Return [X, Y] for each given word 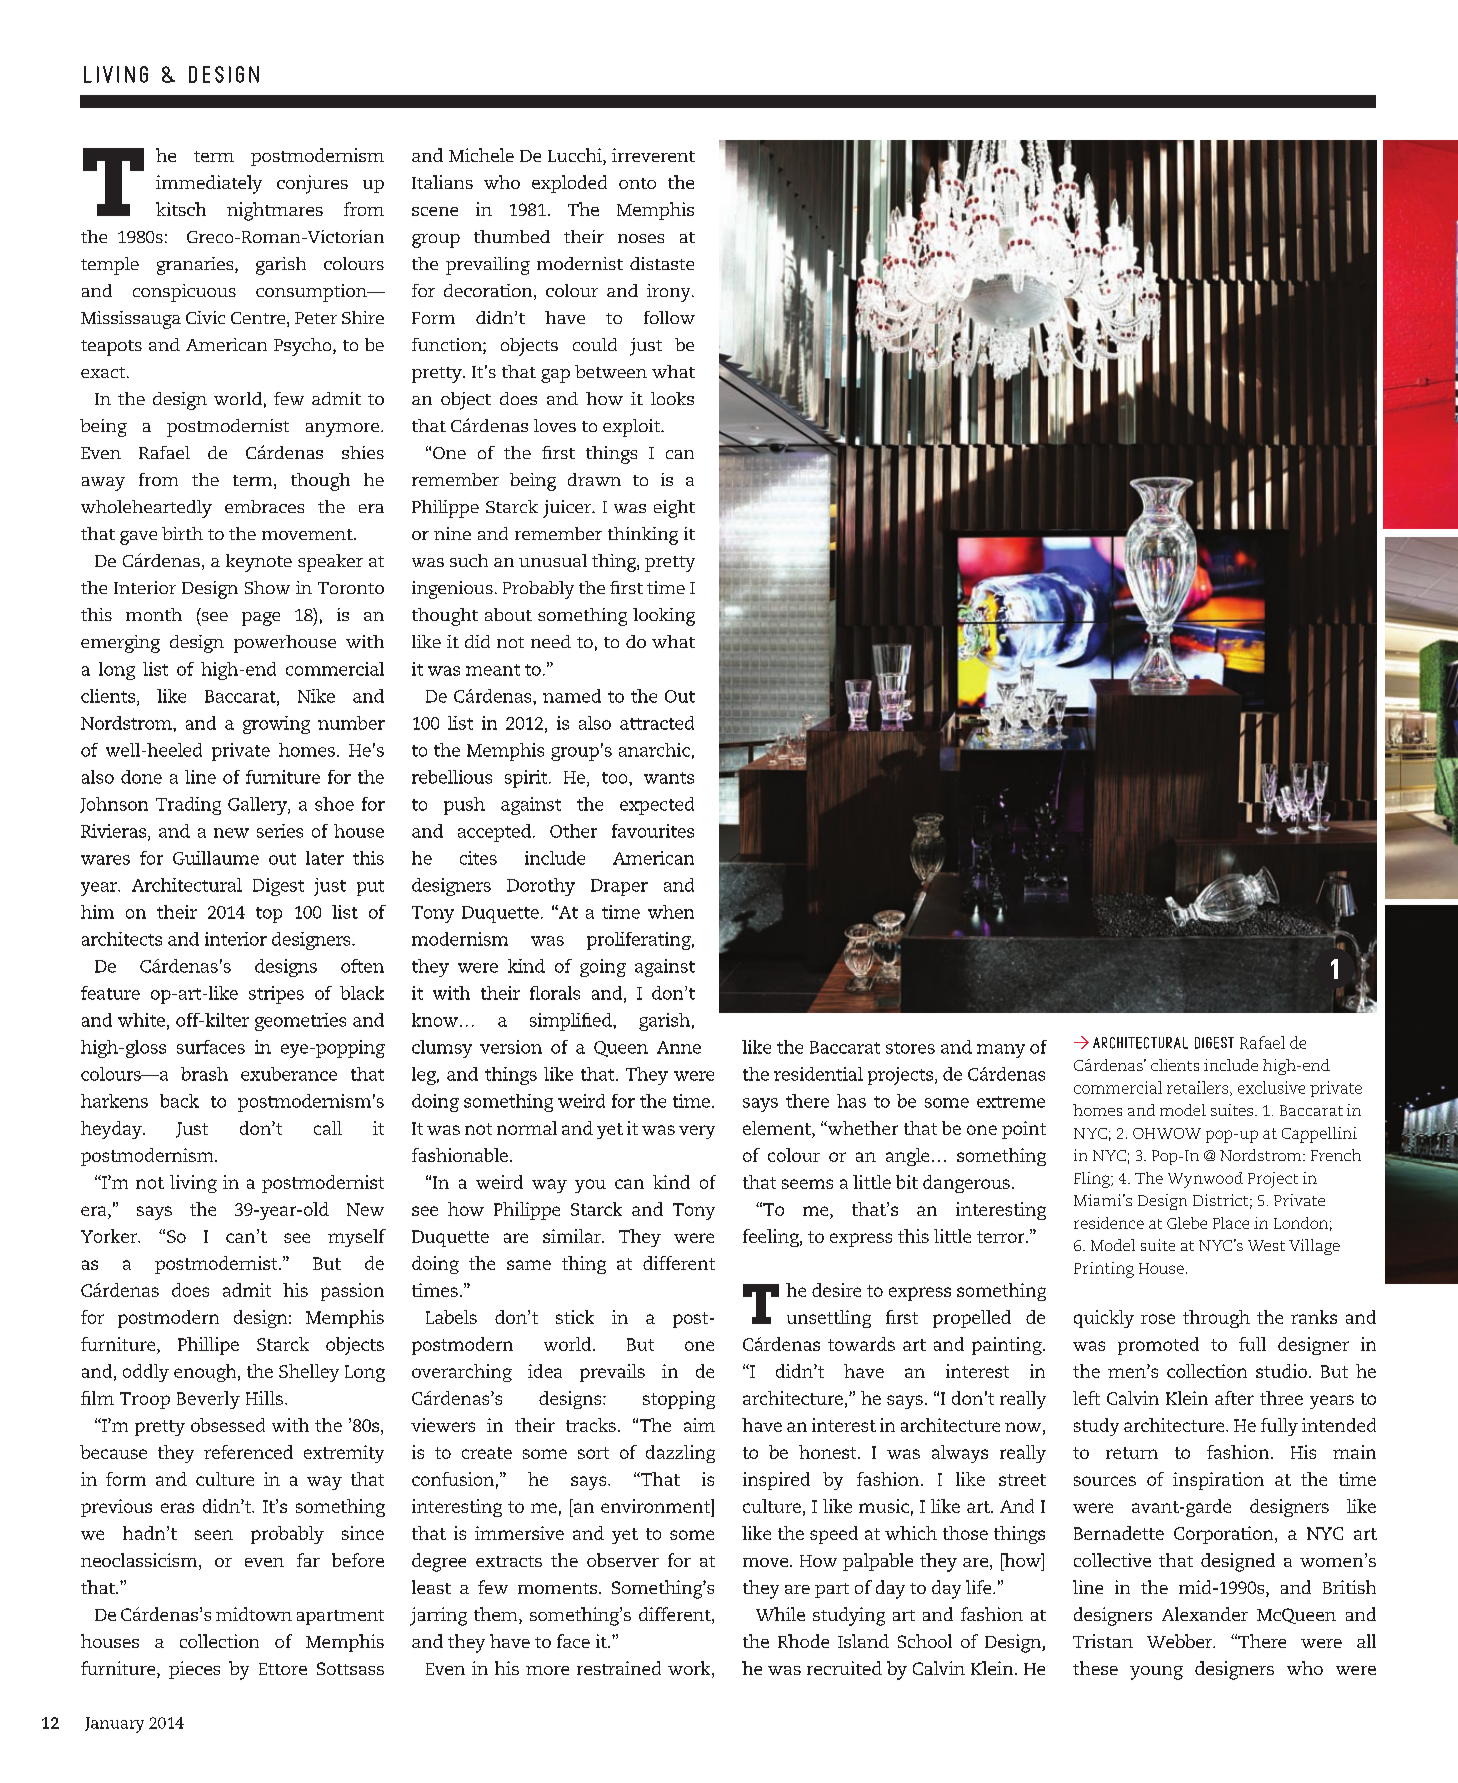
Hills [264, 1398]
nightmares [275, 211]
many [1001, 1051]
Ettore [283, 1669]
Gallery [258, 806]
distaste [662, 263]
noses [641, 238]
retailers [1199, 1088]
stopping [679, 1400]
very [697, 1132]
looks [672, 398]
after [1234, 1398]
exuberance [289, 1074]
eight [674, 509]
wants [669, 778]
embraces [264, 506]
